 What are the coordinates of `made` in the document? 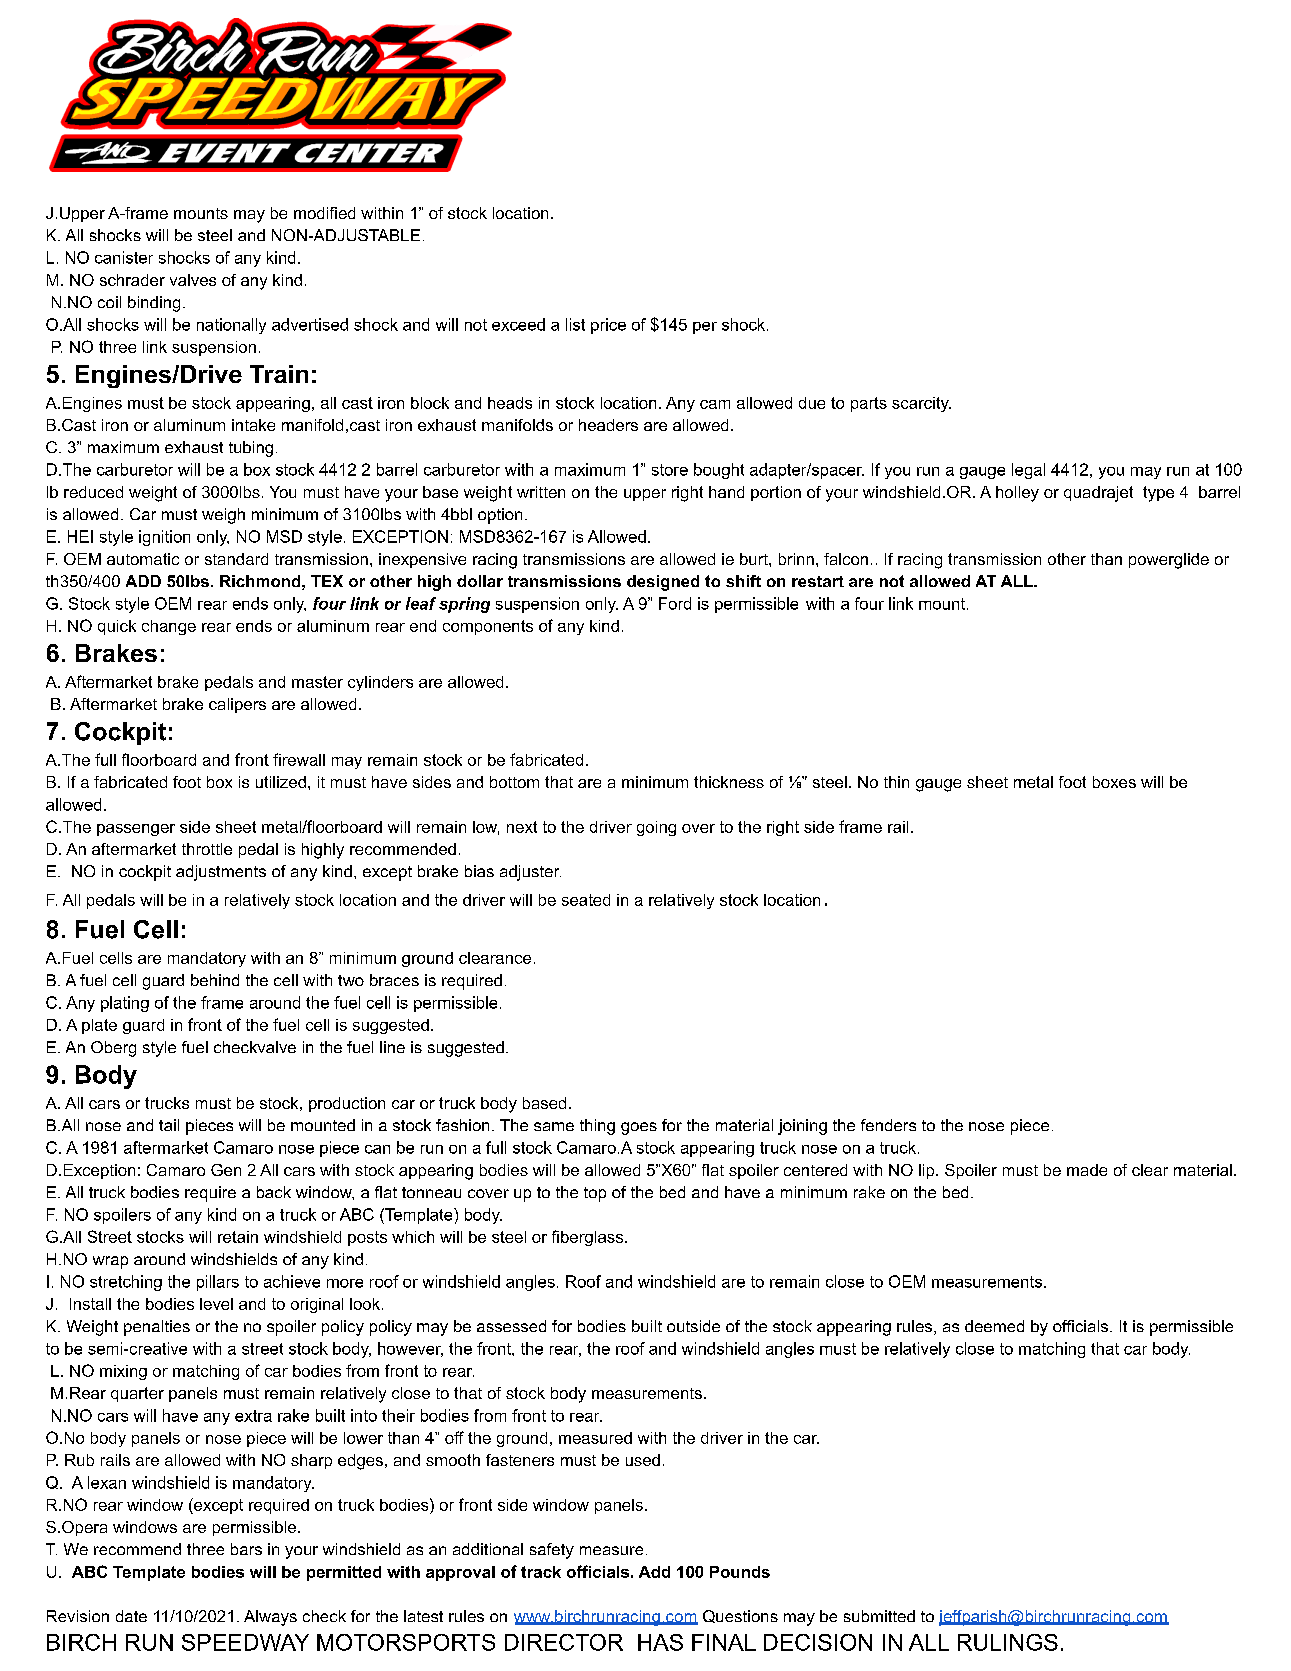 It's located at (1087, 1170).
